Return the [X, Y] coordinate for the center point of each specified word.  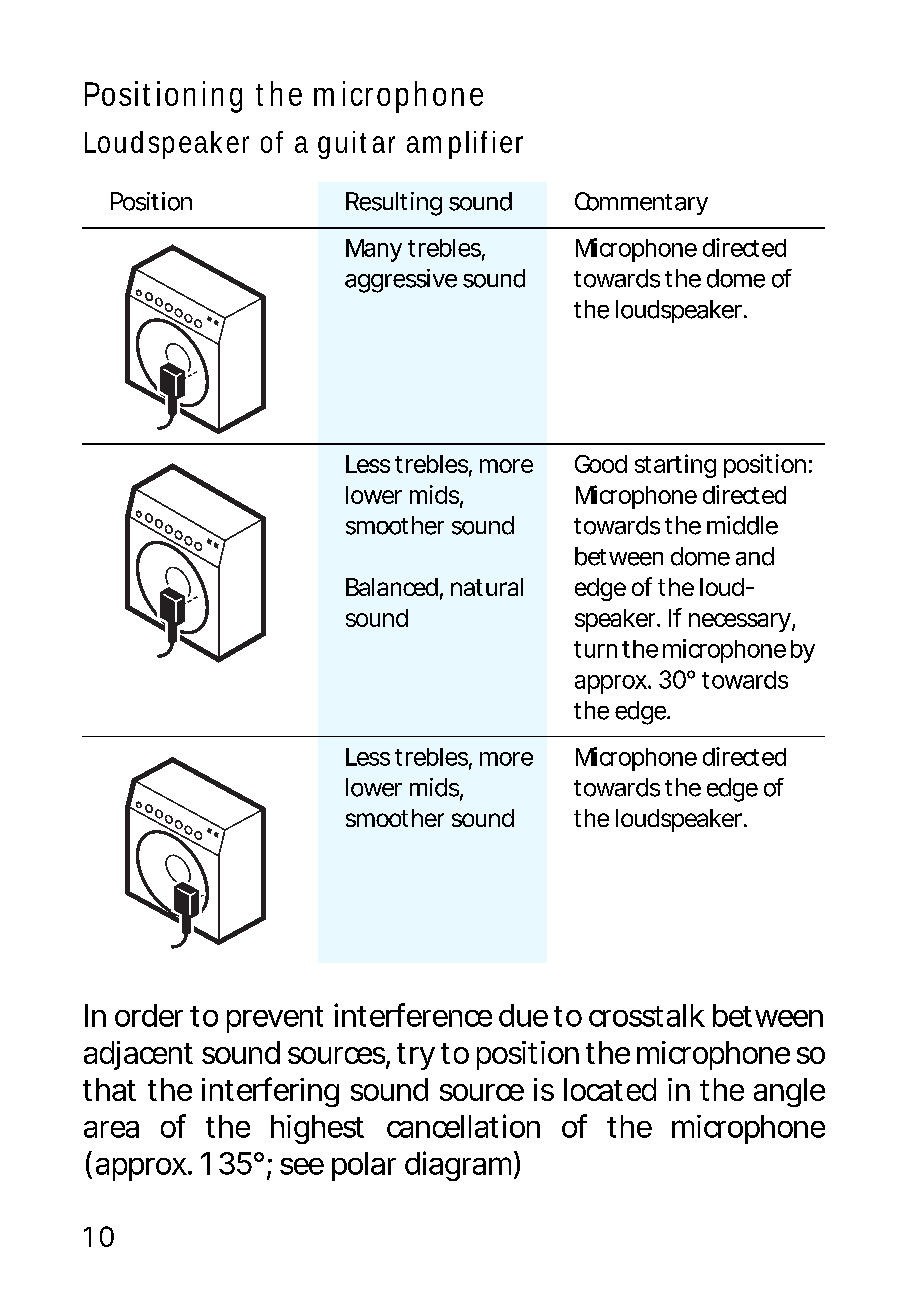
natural [487, 587]
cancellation [463, 1126]
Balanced [392, 587]
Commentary [641, 203]
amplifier [465, 145]
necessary [741, 622]
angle [789, 1092]
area [111, 1129]
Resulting [394, 204]
